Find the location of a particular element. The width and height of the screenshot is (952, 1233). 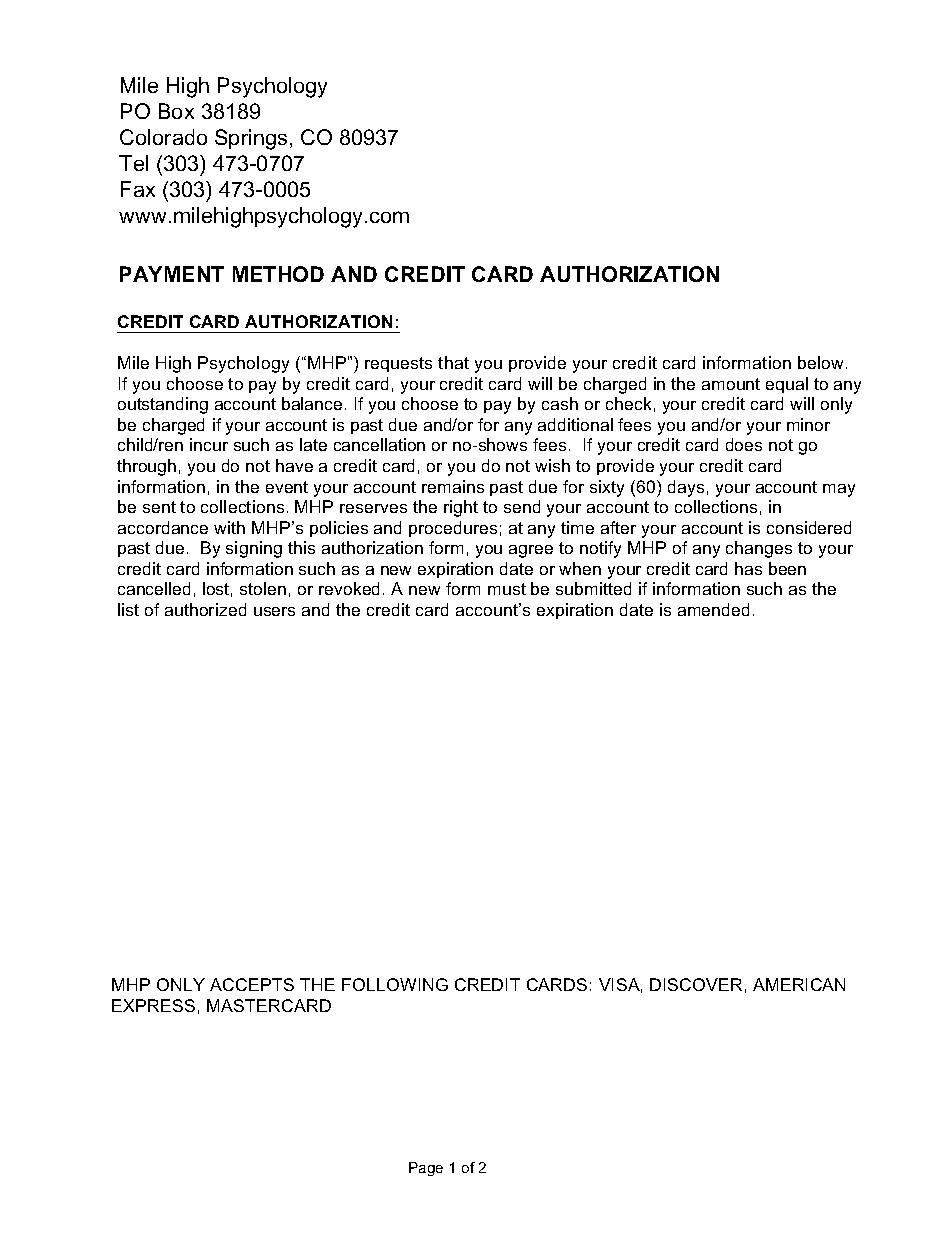

EXPRESS is located at coordinates (153, 1005).
